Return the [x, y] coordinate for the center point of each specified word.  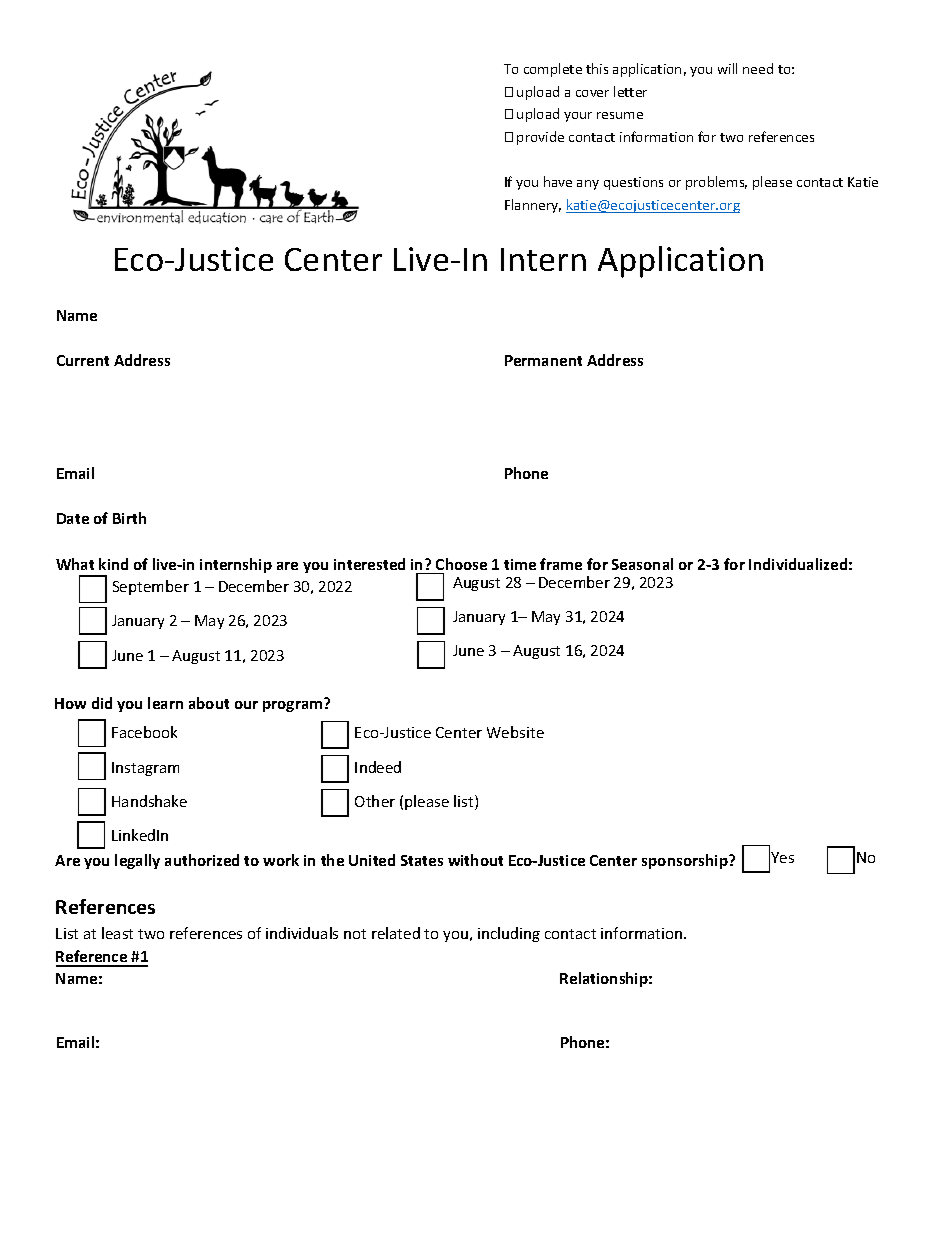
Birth [129, 518]
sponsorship [686, 861]
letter [630, 91]
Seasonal [642, 564]
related [396, 933]
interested [369, 564]
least [117, 933]
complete [553, 70]
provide [540, 138]
